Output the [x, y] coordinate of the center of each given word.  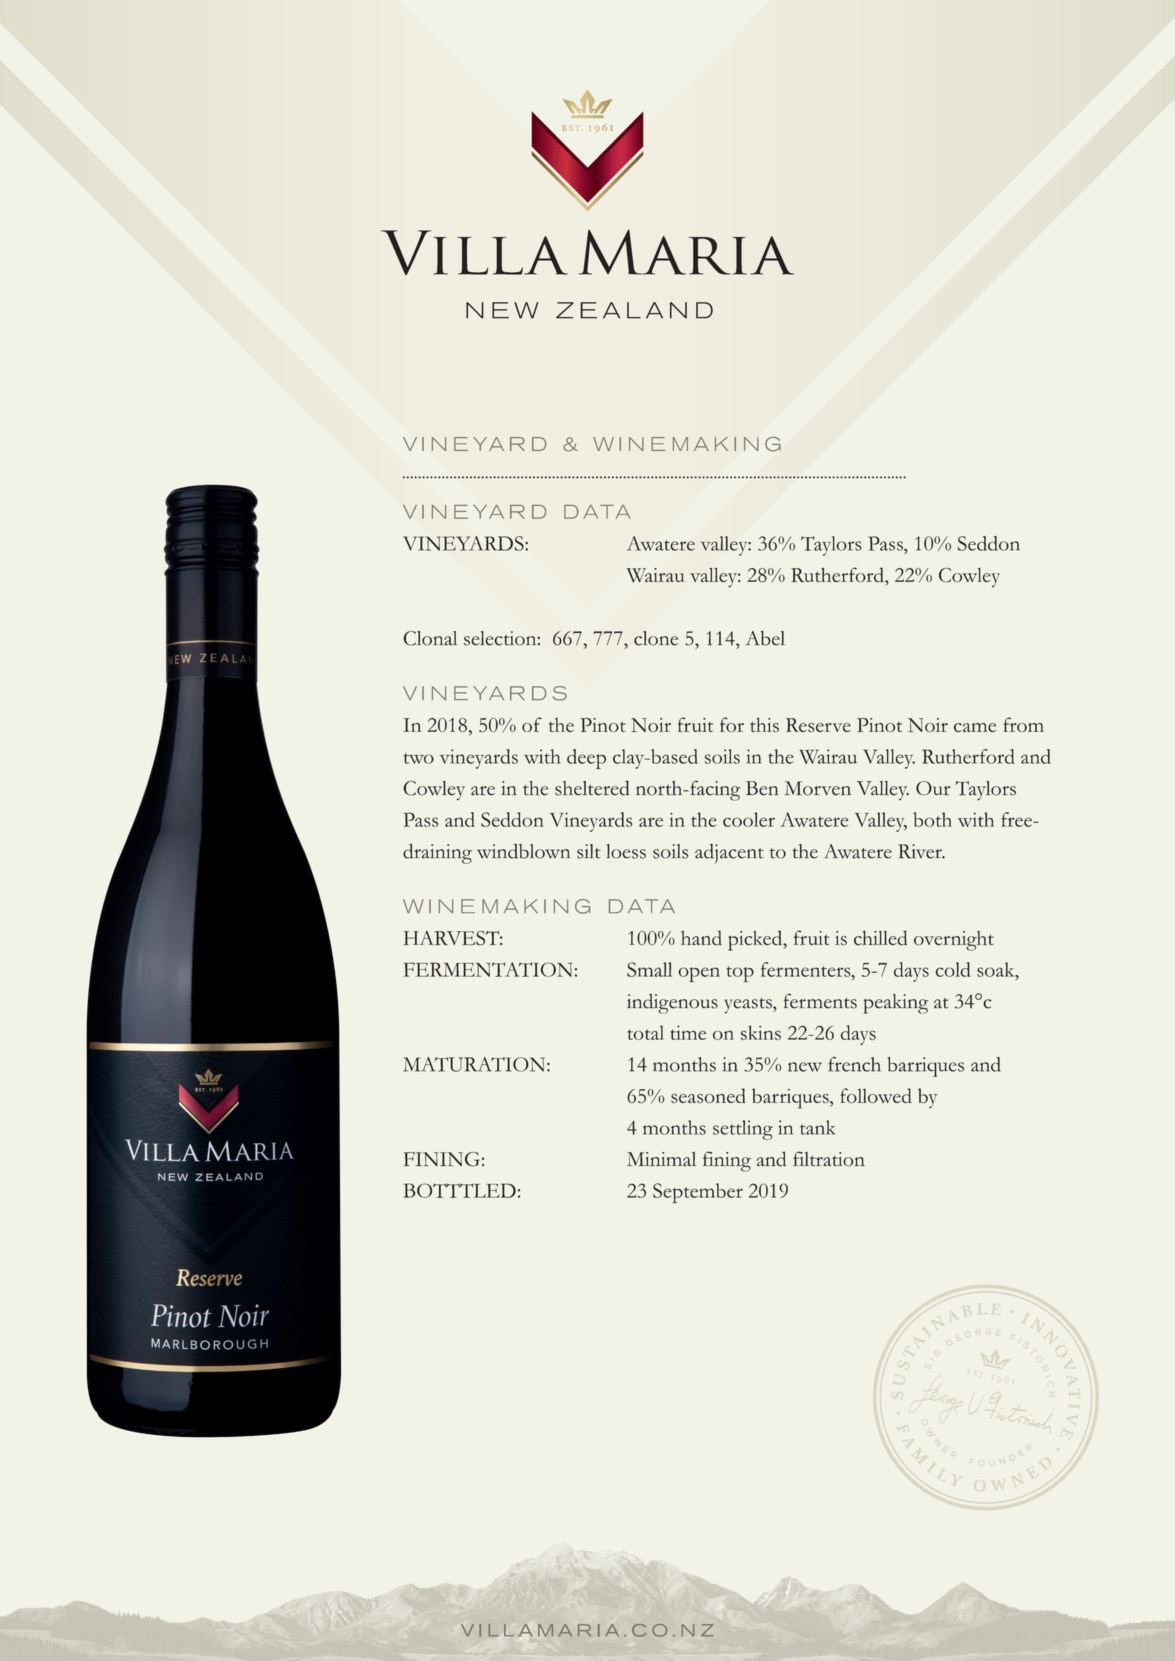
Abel [765, 638]
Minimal [661, 1159]
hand [701, 938]
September [698, 1193]
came [975, 727]
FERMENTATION [487, 969]
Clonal [430, 638]
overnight [954, 941]
